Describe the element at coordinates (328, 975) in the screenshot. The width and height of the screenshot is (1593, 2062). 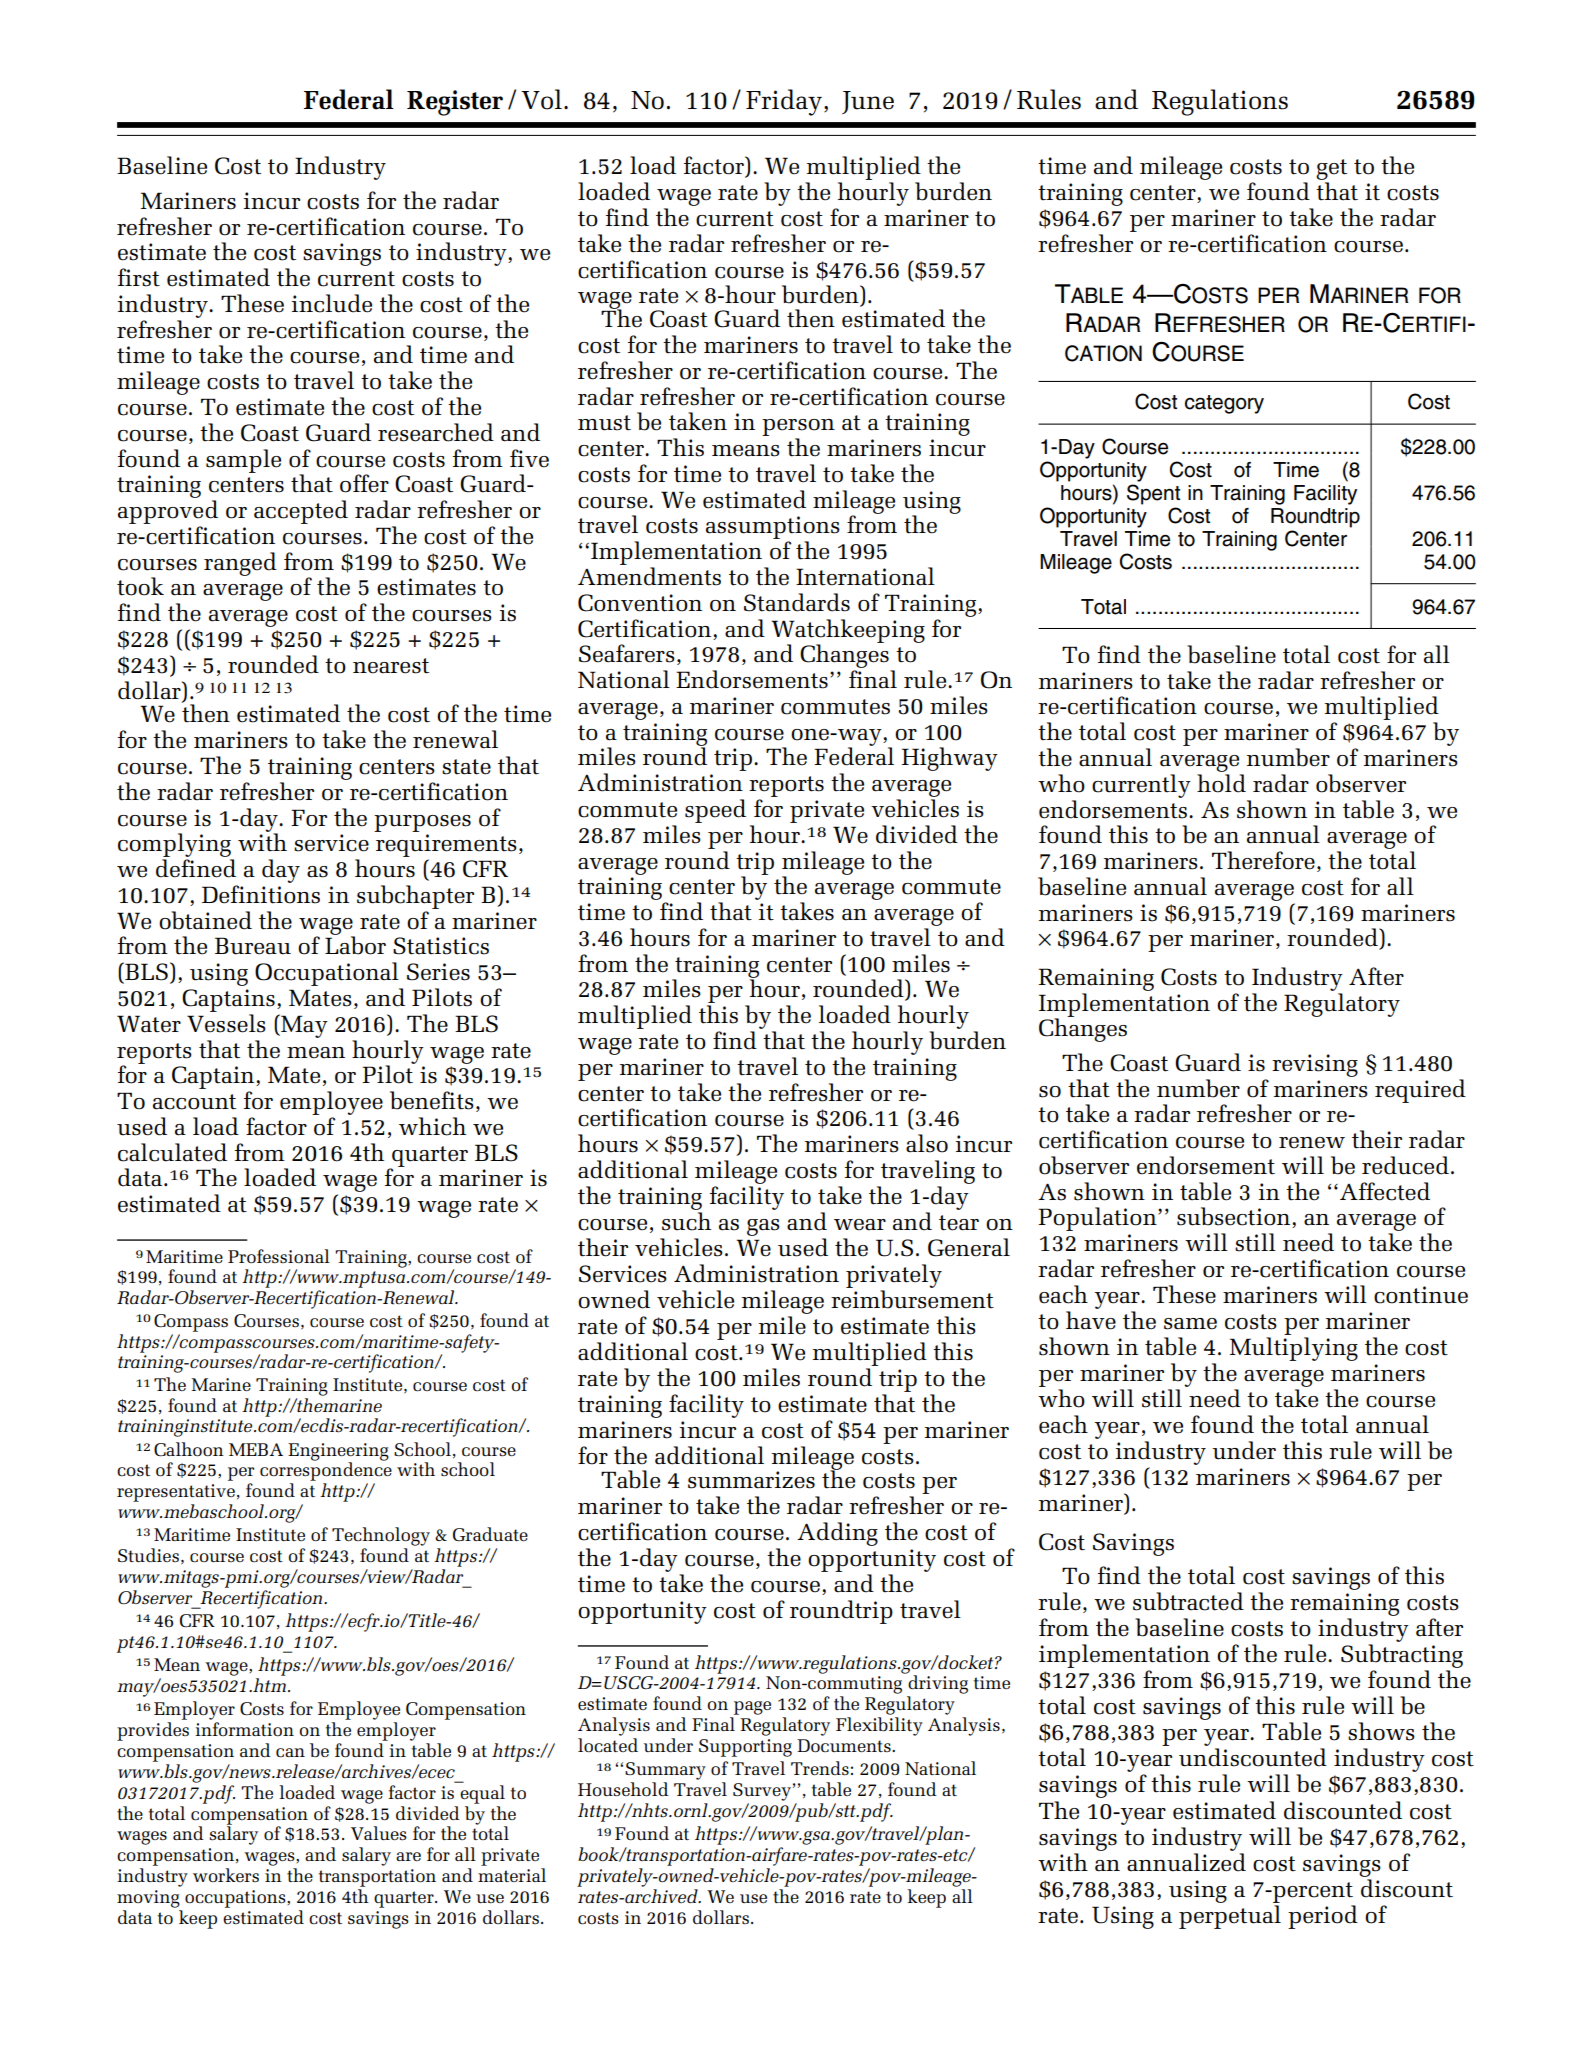
I see `Occupational` at that location.
